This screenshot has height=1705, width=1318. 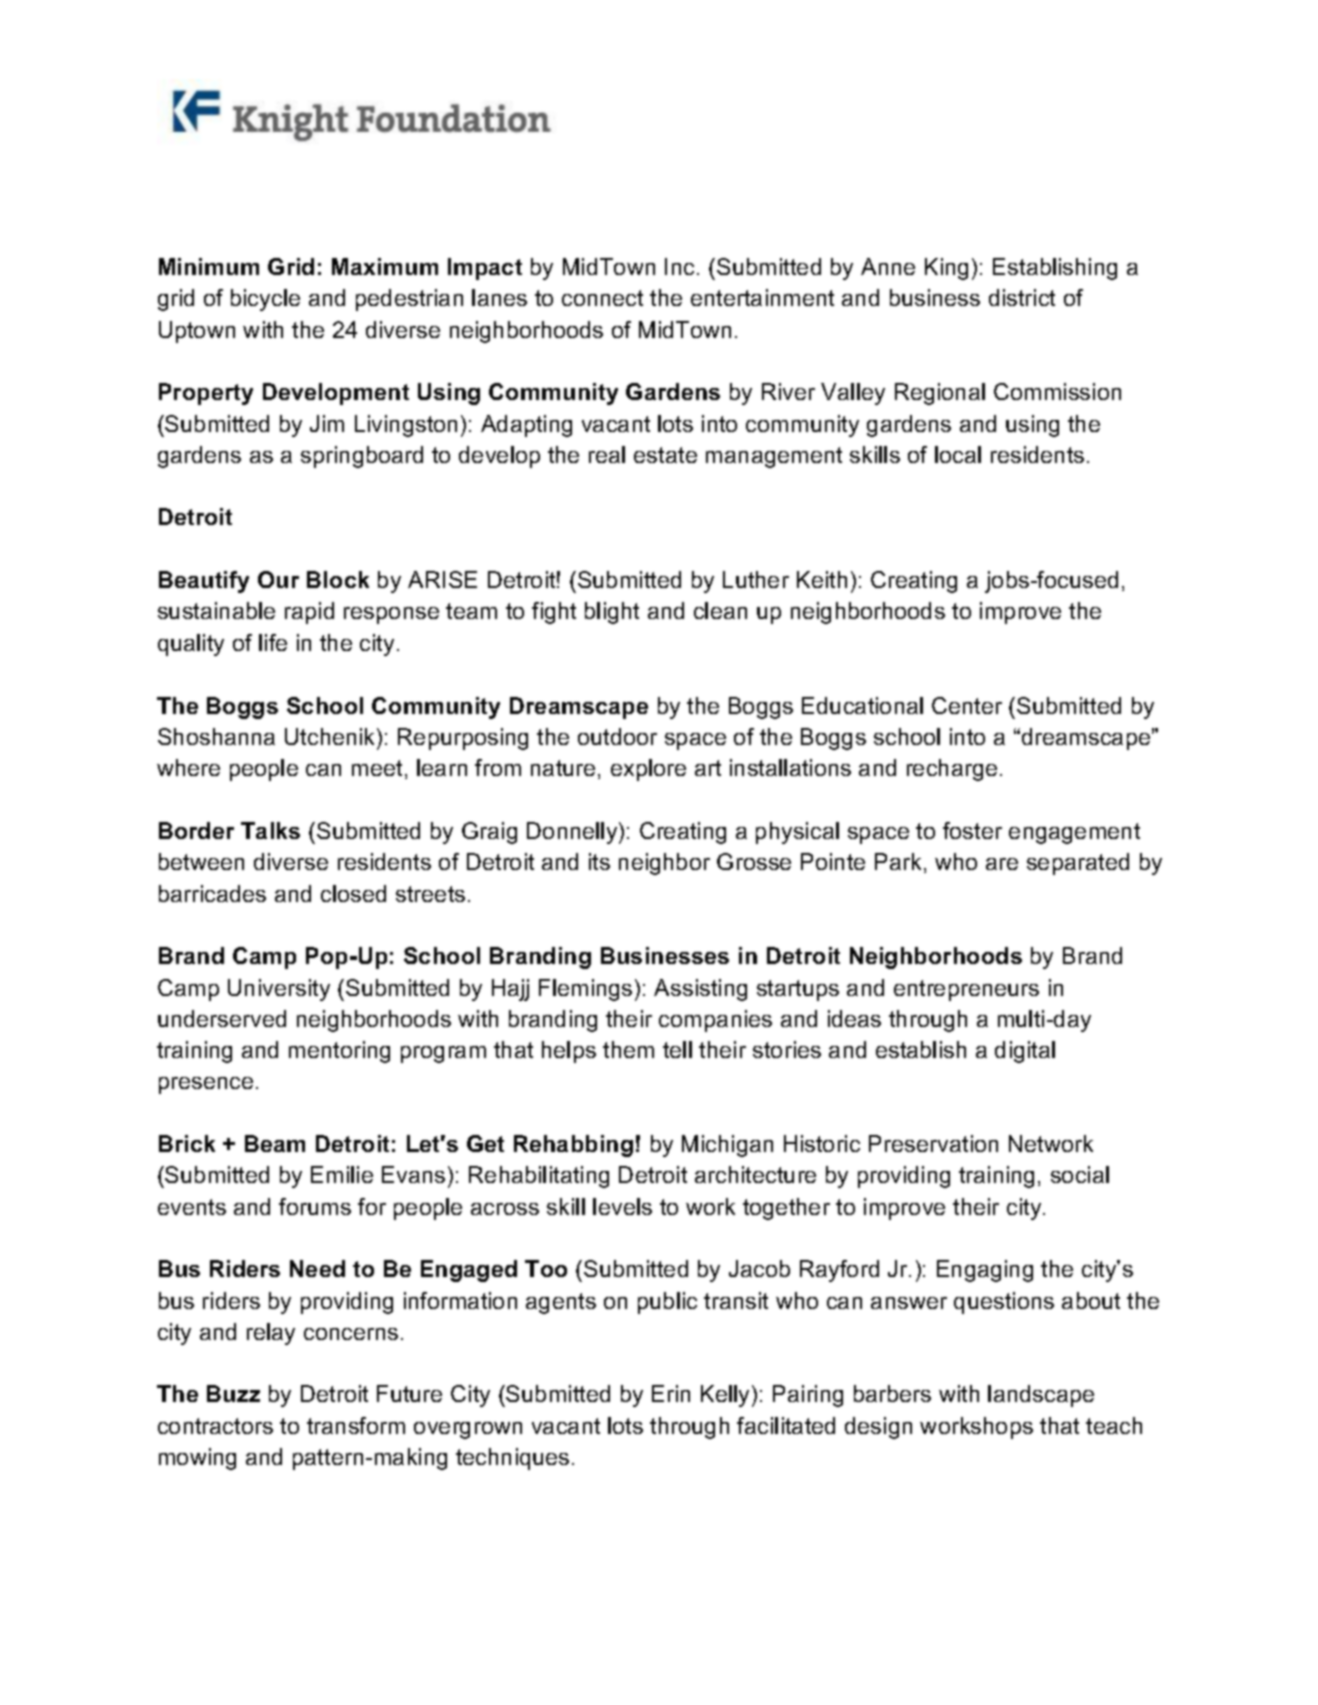 I want to click on district, so click(x=1022, y=297).
